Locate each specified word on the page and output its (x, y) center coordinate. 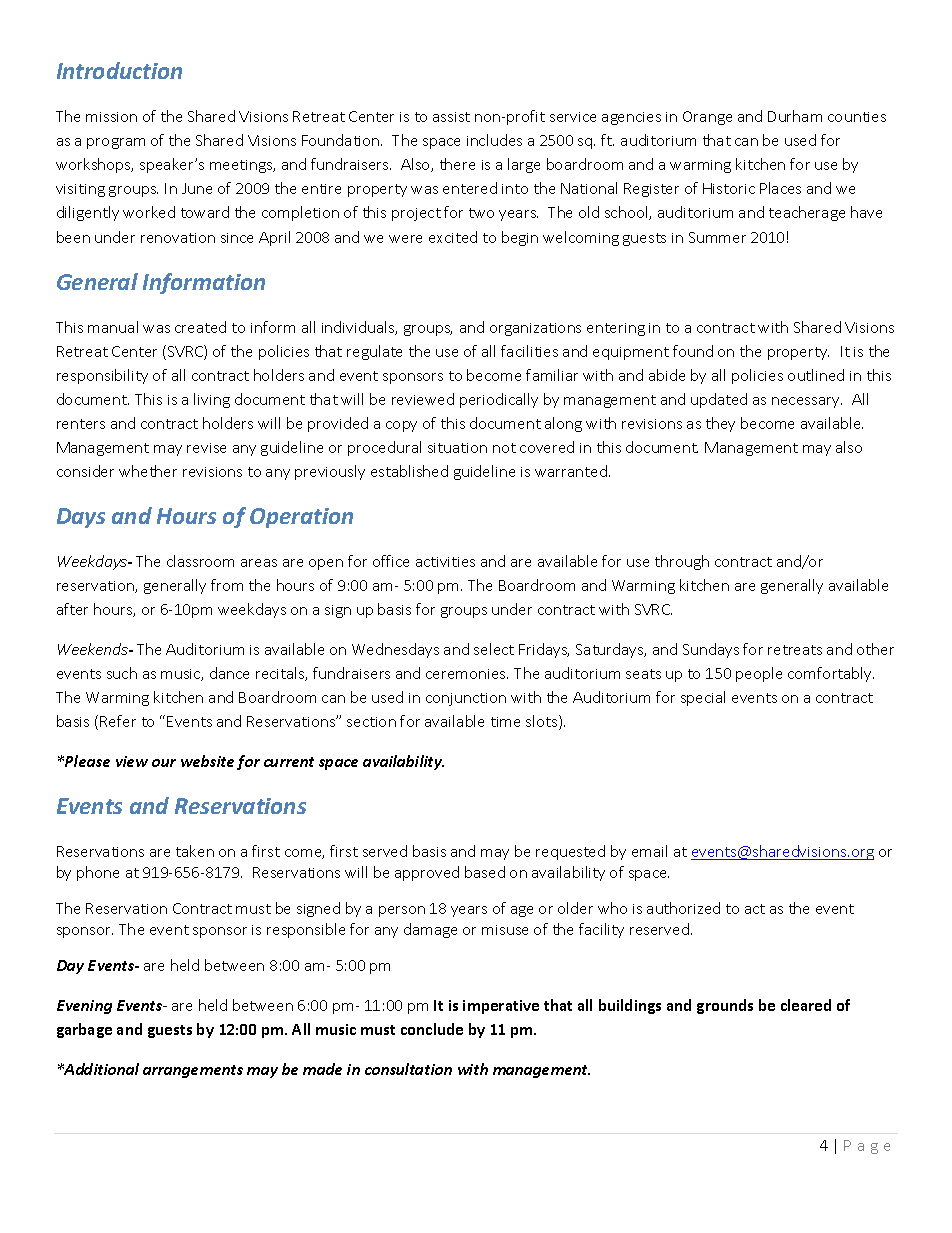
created (200, 327)
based (485, 872)
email (649, 851)
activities (445, 562)
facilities (529, 351)
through (682, 562)
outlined (816, 375)
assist (451, 117)
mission (111, 117)
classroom (200, 561)
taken (195, 851)
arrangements (193, 1071)
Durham (795, 116)
